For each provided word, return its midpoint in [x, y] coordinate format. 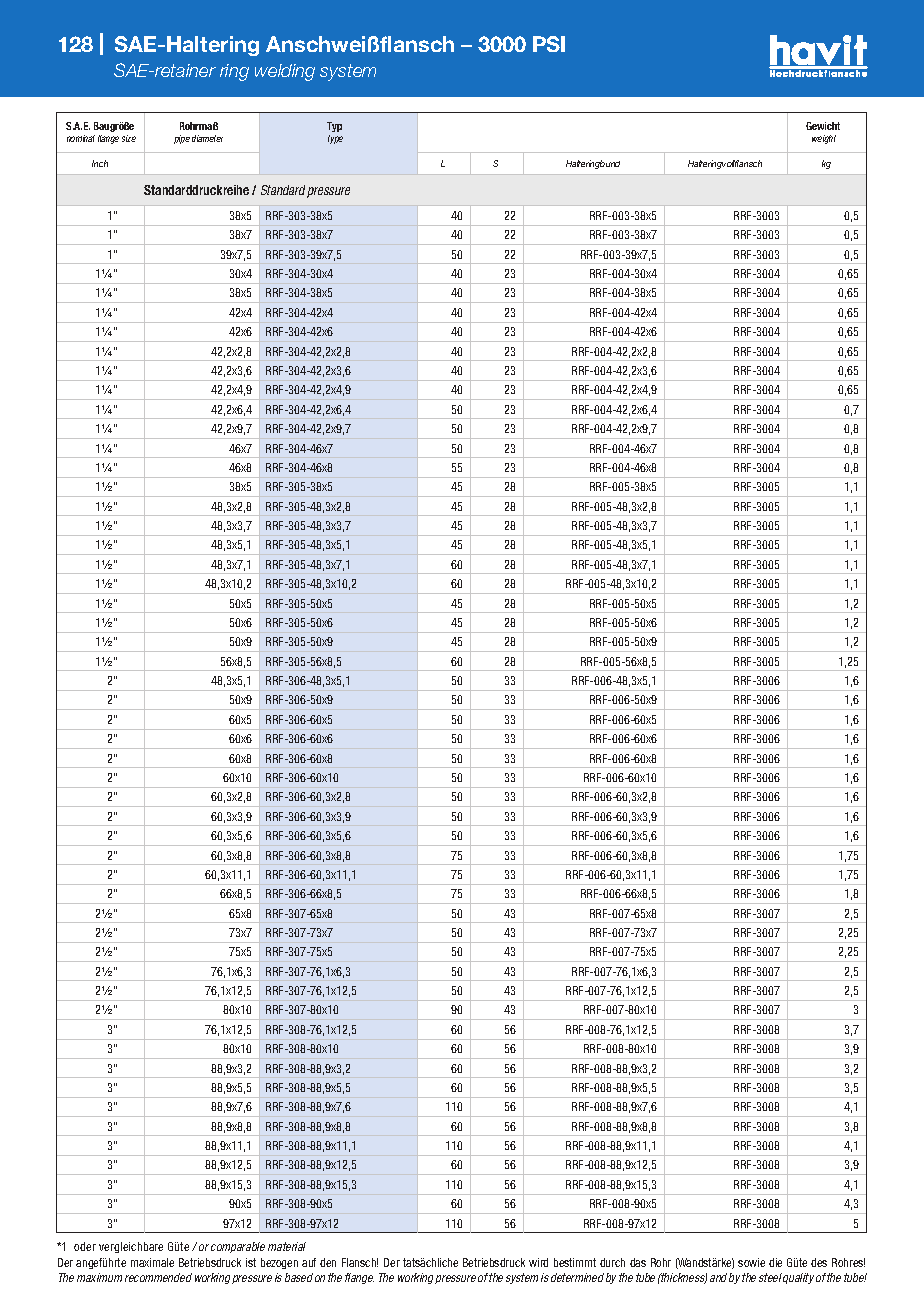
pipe [182, 139]
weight [824, 139]
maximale [152, 1262]
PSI [549, 44]
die [775, 1262]
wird [538, 1262]
